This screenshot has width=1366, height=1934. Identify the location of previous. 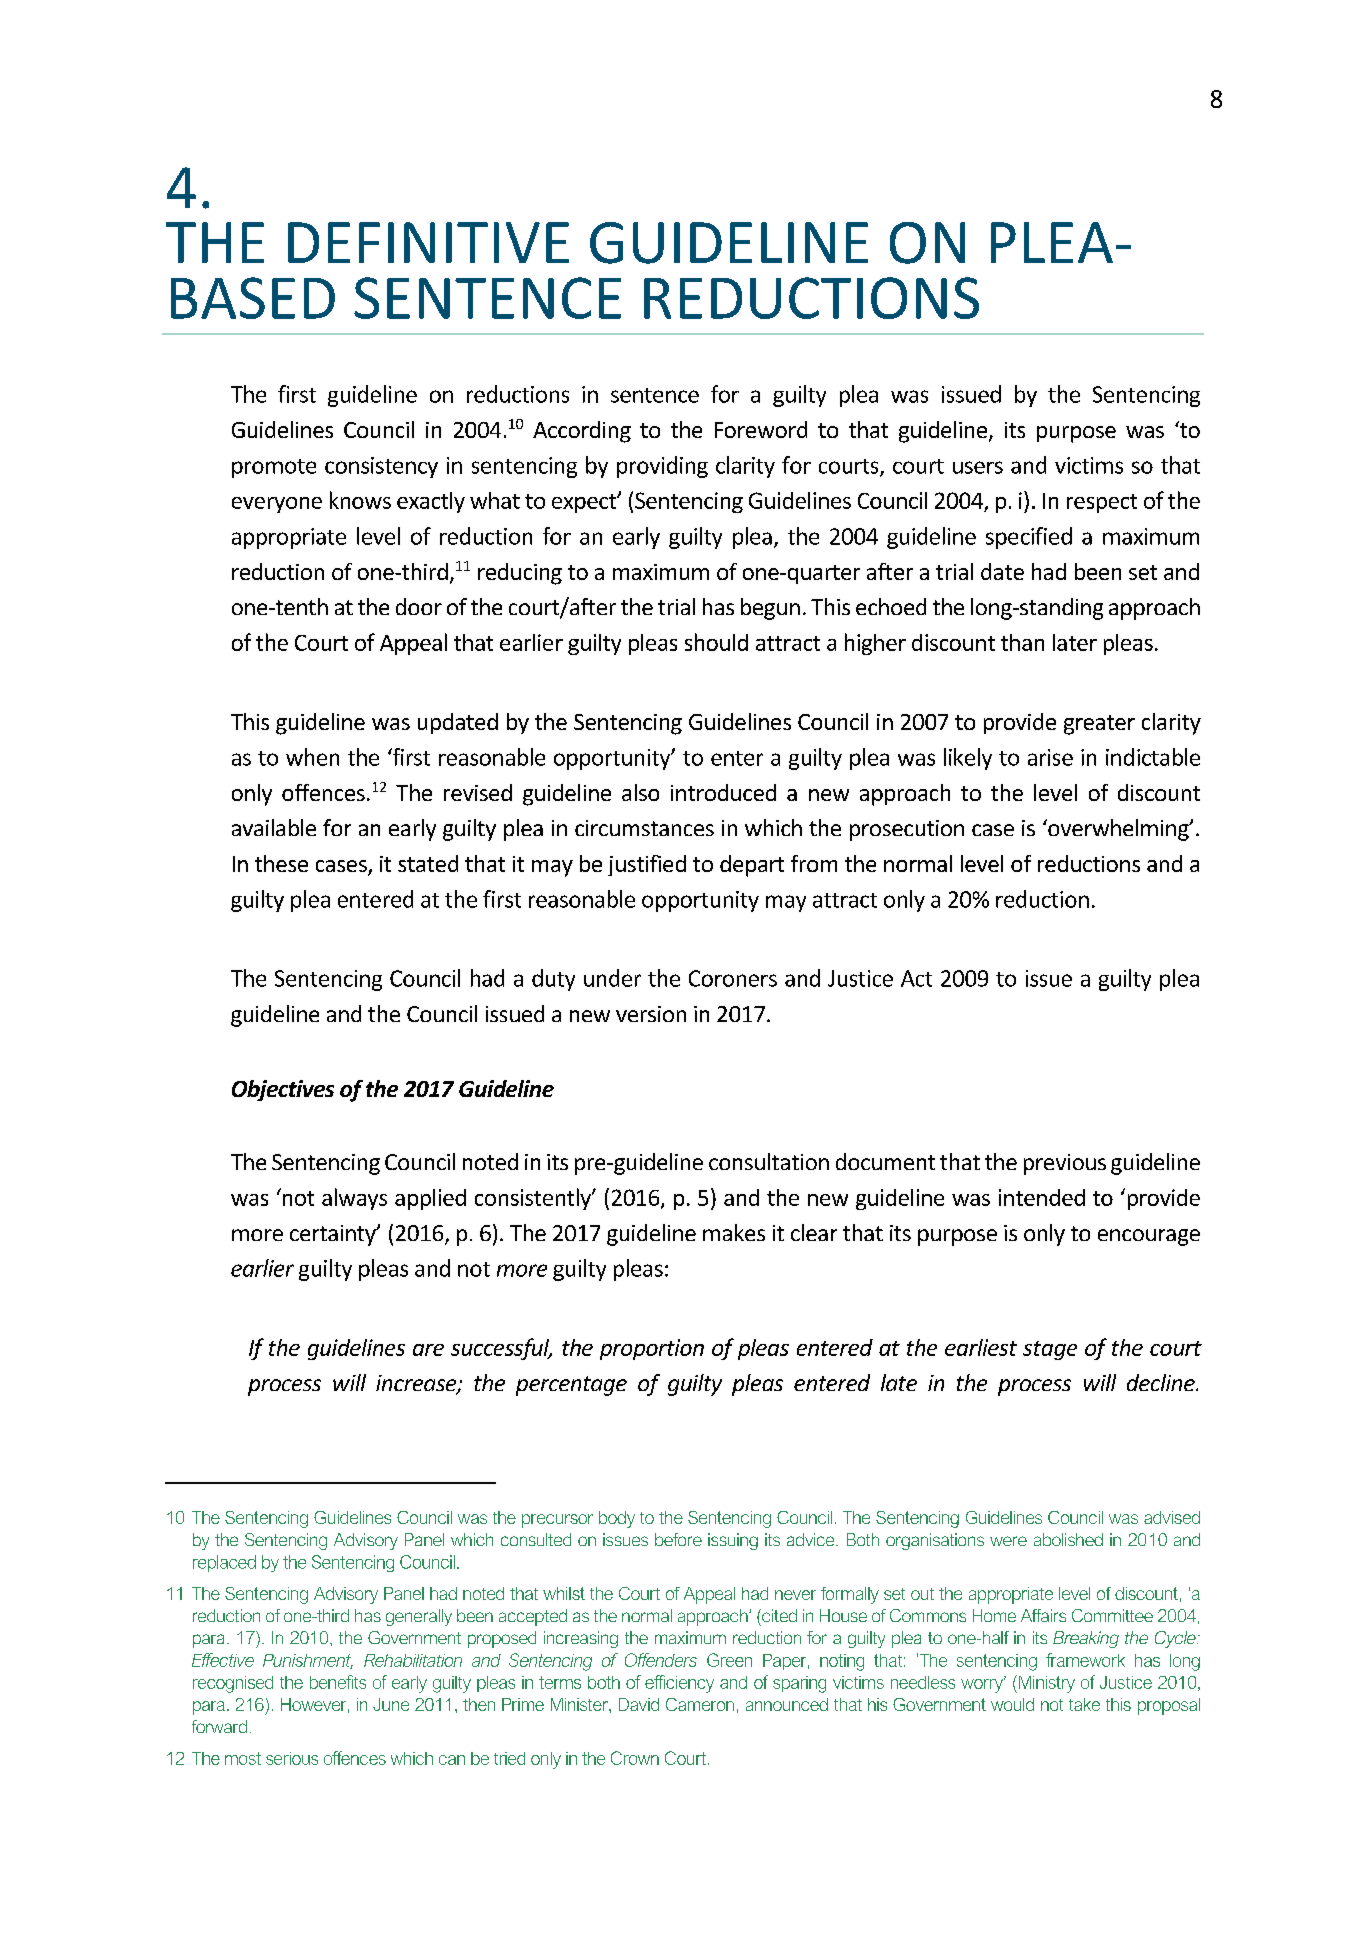
(1065, 1164).
